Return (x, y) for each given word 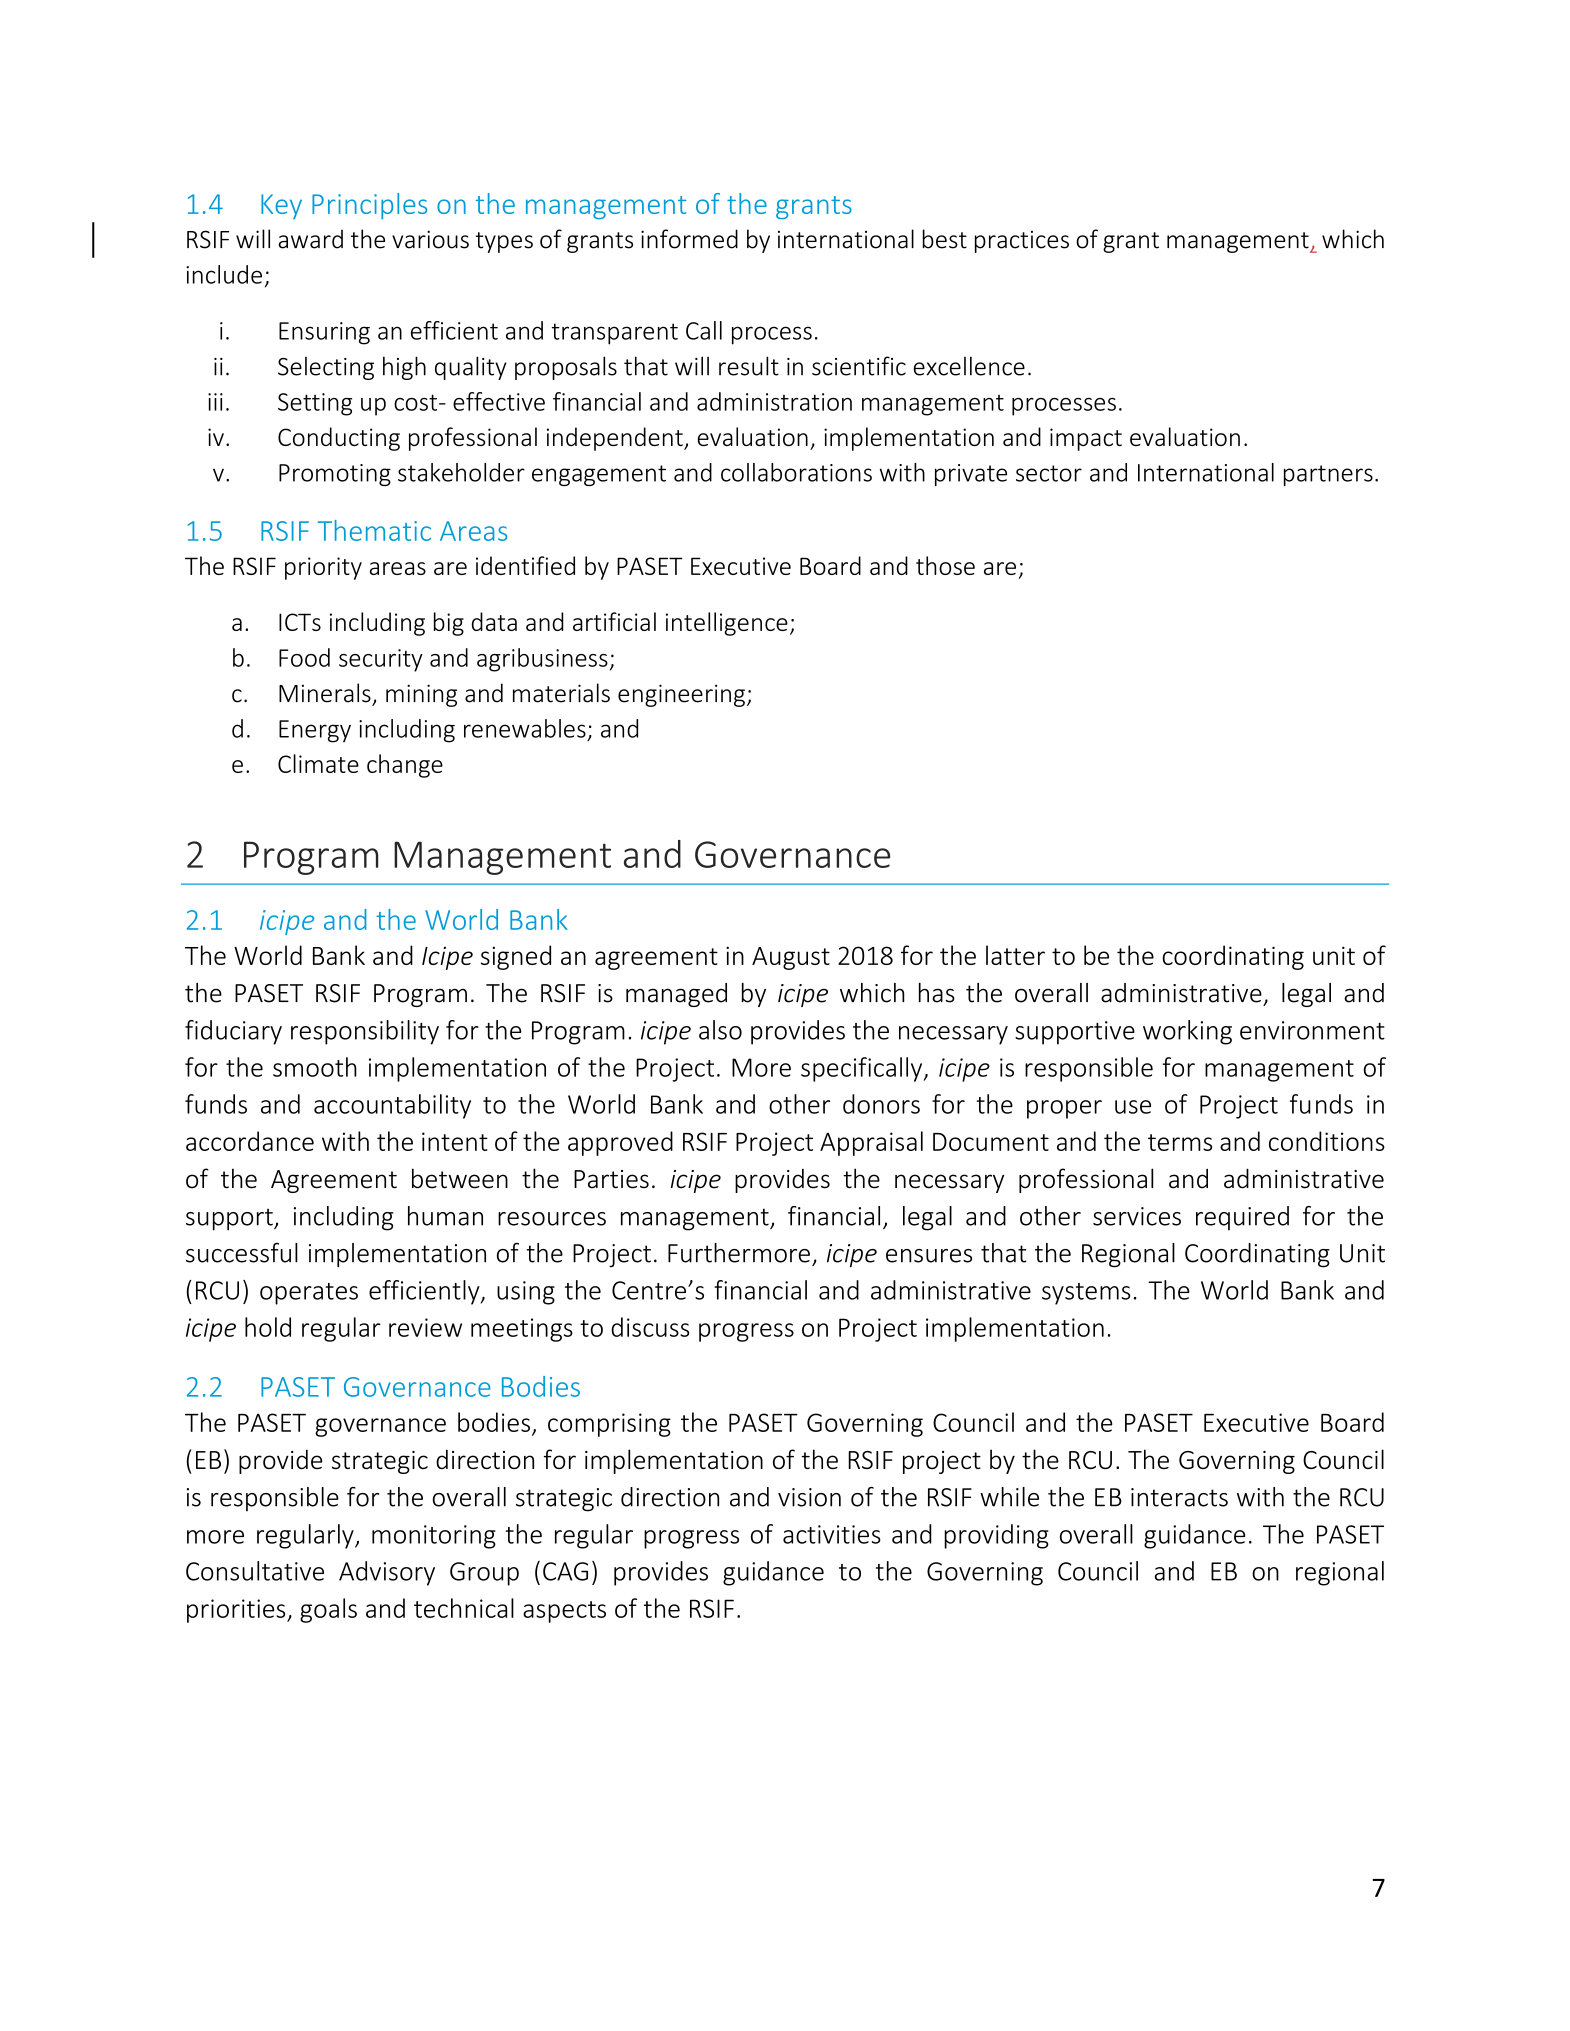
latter (1015, 955)
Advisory (387, 1573)
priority (323, 568)
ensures (929, 1256)
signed (516, 957)
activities (832, 1534)
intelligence (727, 624)
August (791, 958)
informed (689, 239)
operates (309, 1294)
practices (1022, 242)
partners (1328, 475)
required (1242, 1218)
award (310, 239)
